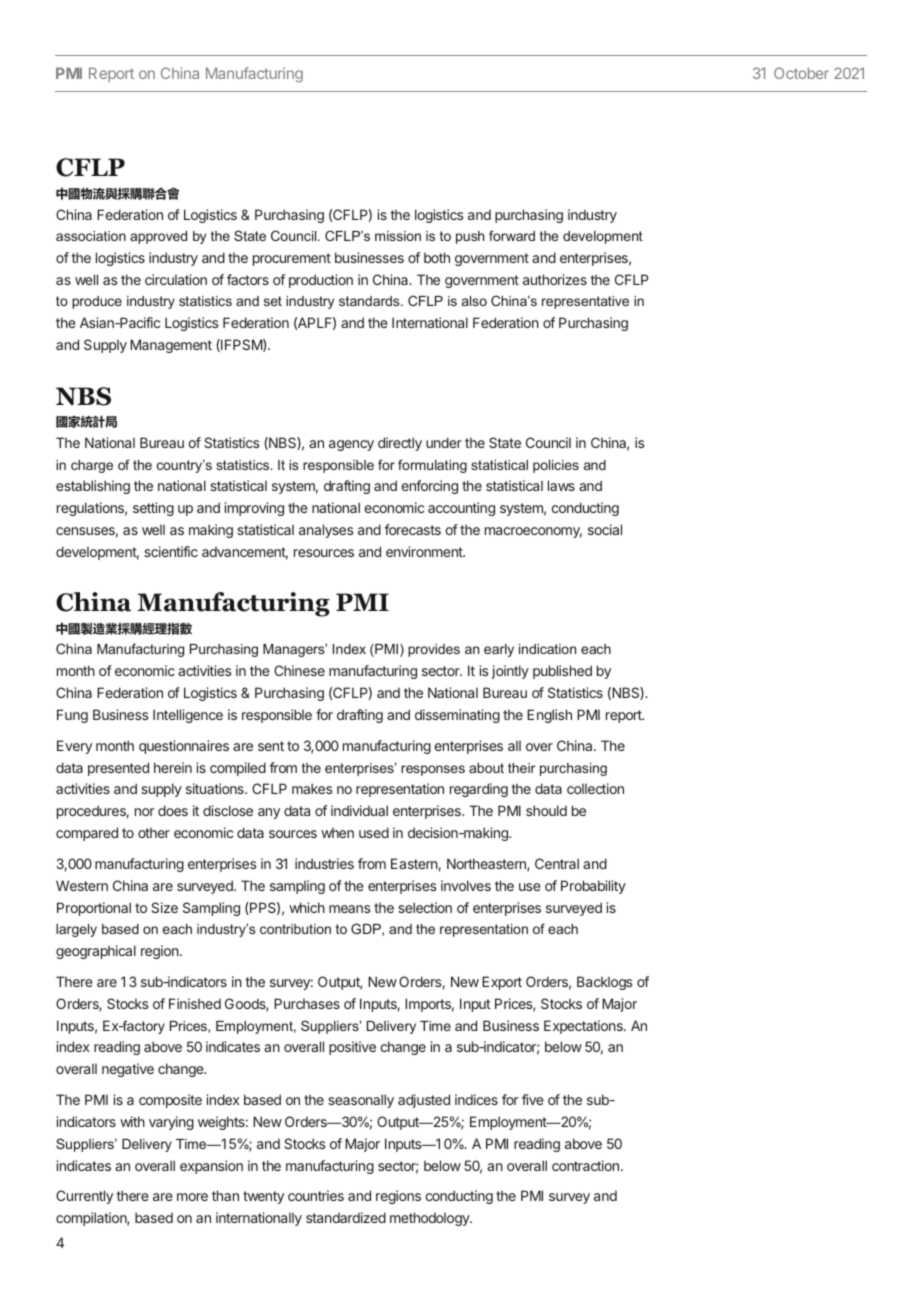  Describe the element at coordinates (801, 73) in the image. I see `October` at that location.
